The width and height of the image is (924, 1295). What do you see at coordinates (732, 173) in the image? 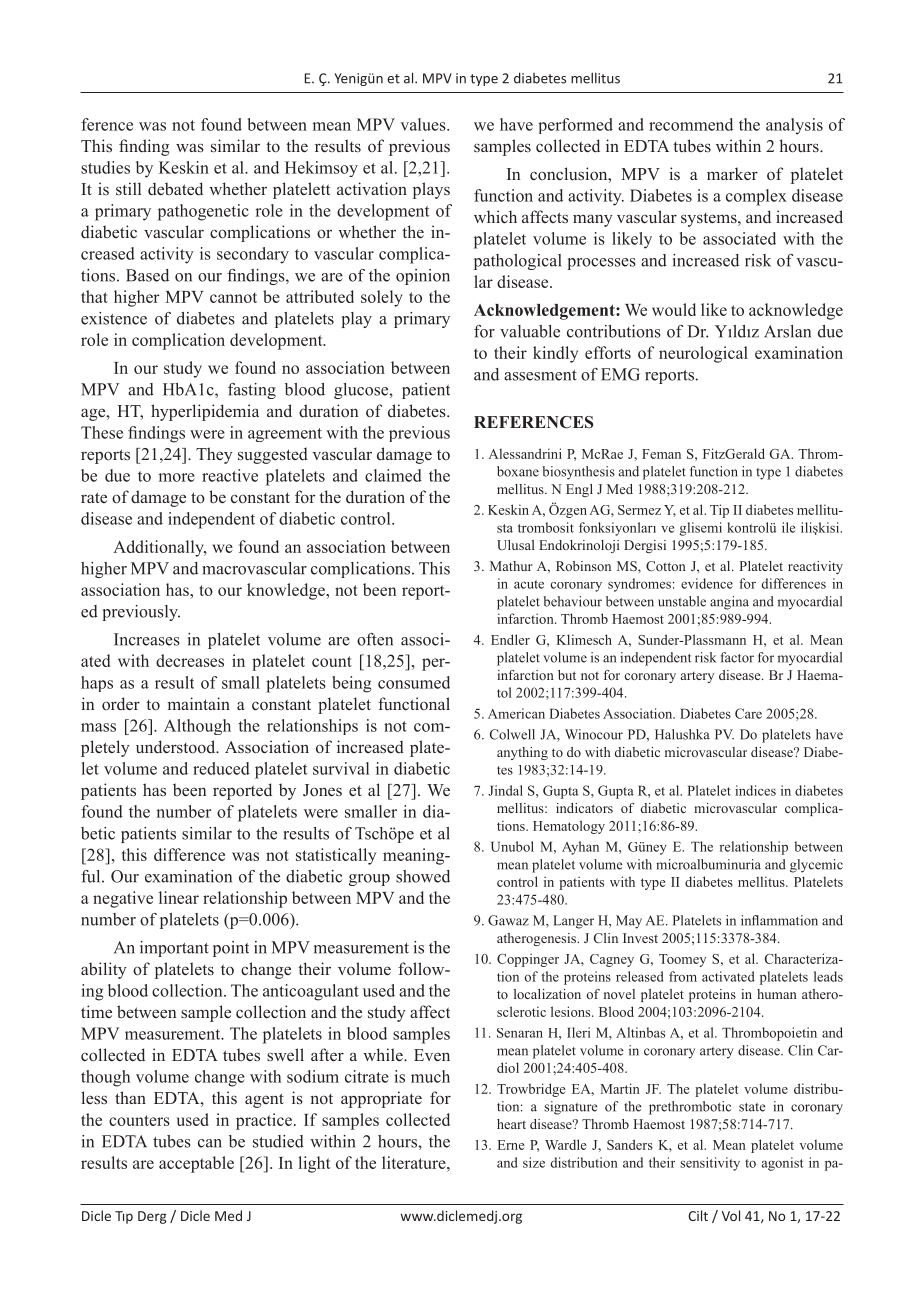
I see `marker` at bounding box center [732, 173].
